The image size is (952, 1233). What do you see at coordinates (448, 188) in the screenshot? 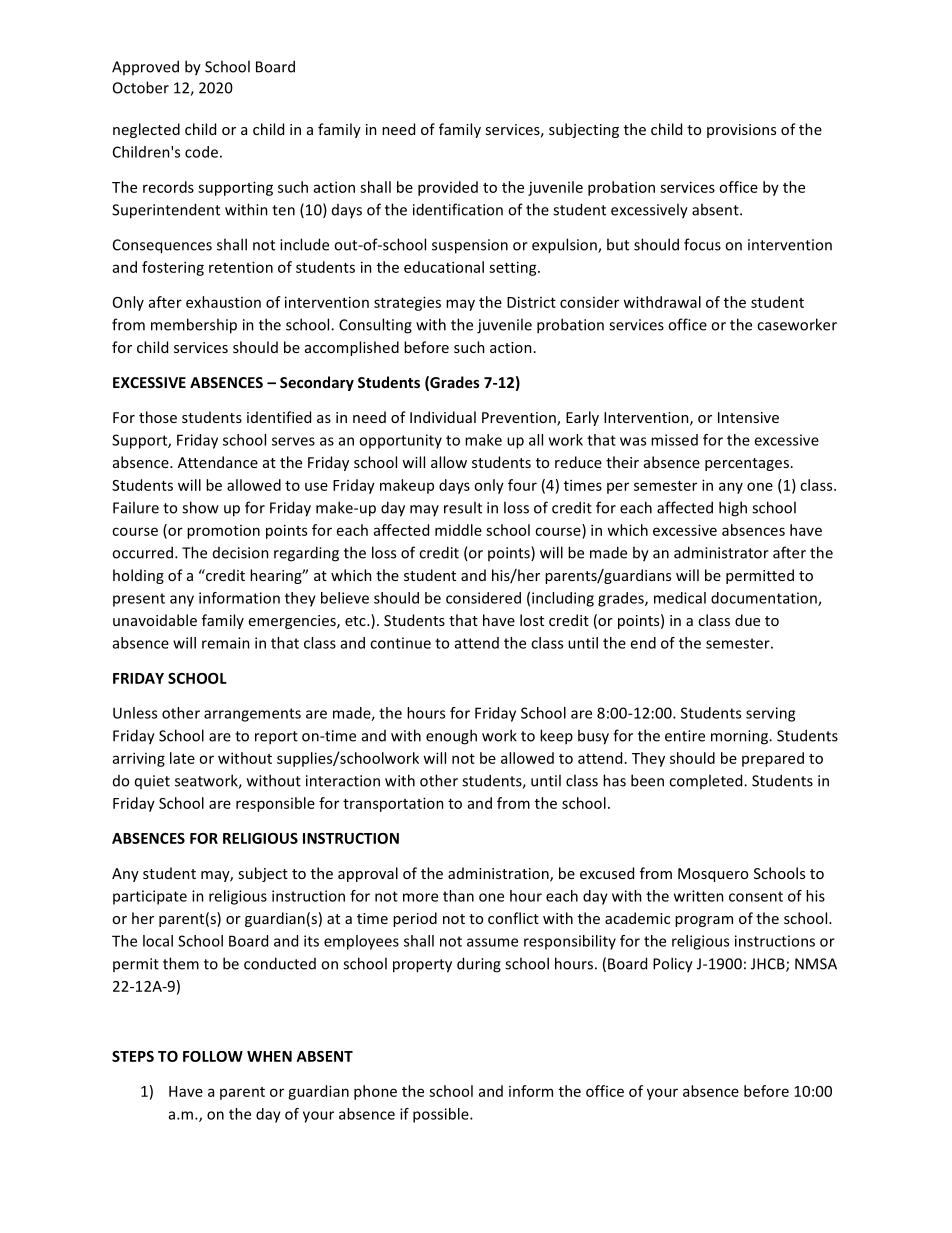
I see `provided` at bounding box center [448, 188].
